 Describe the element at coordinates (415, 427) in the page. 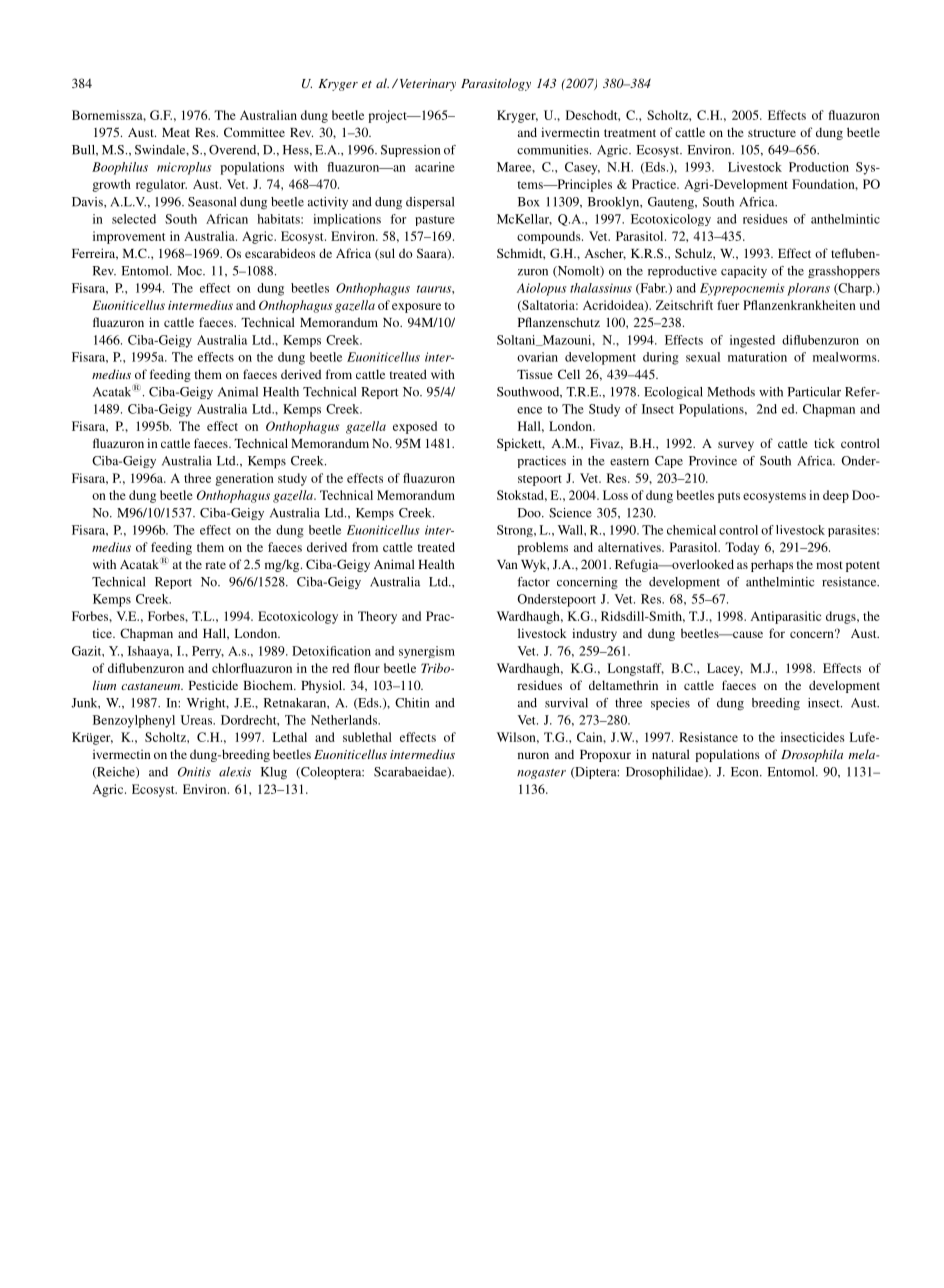

I see `exposed` at that location.
